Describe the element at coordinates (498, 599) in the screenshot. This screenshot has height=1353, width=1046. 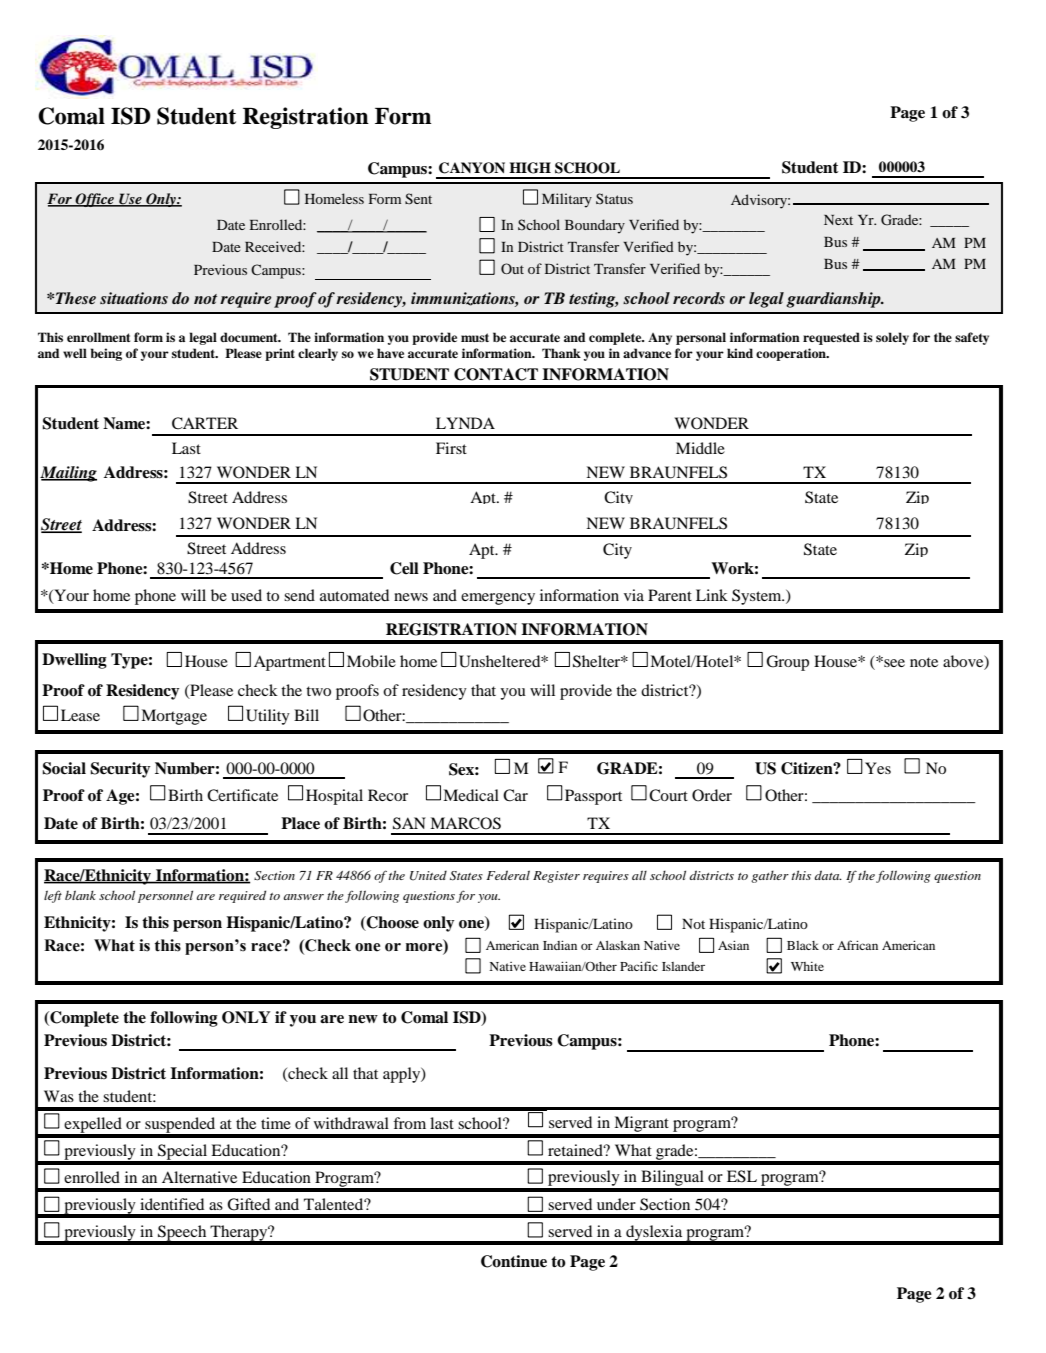
I see `emergency` at that location.
